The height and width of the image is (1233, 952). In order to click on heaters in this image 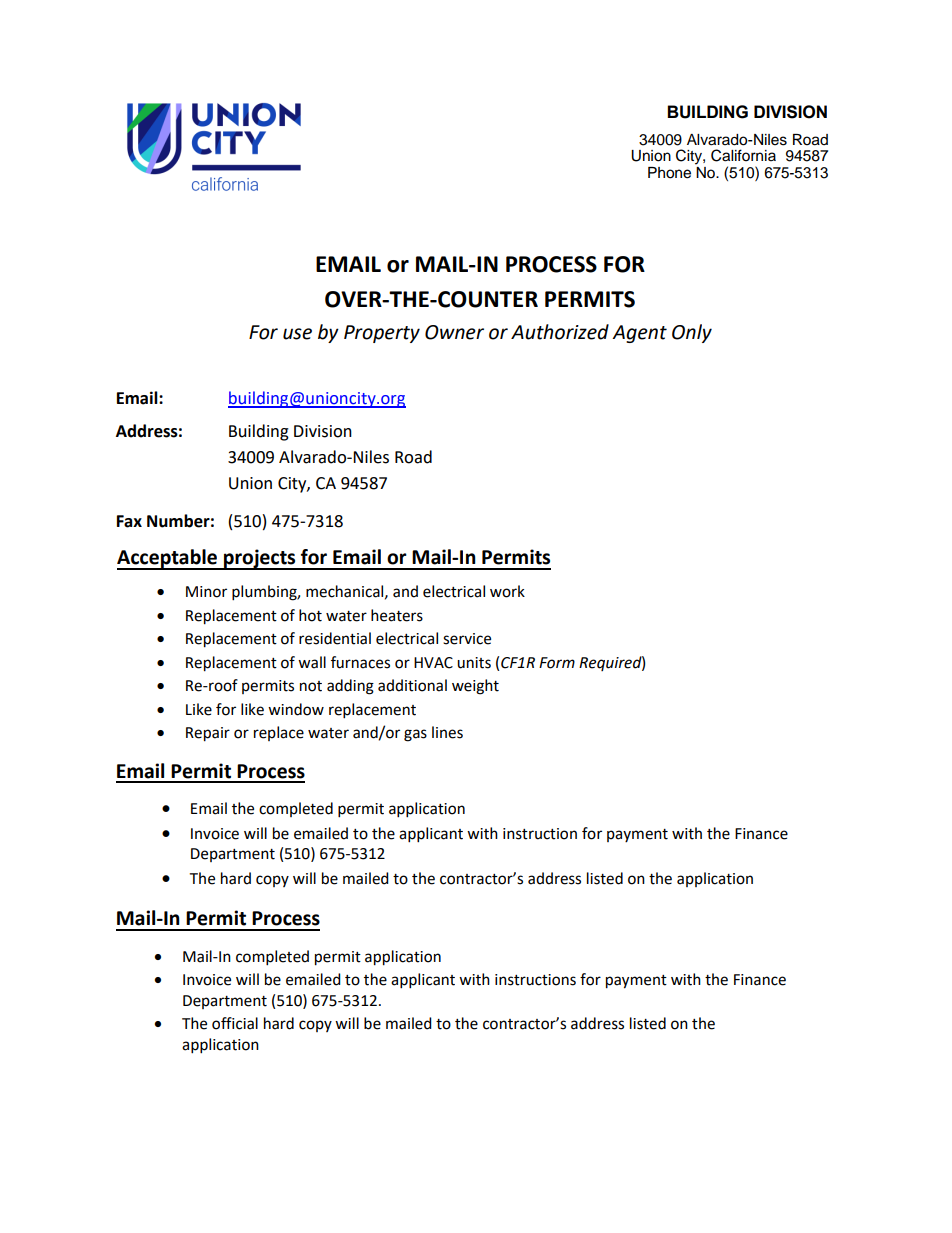, I will do `click(397, 615)`.
